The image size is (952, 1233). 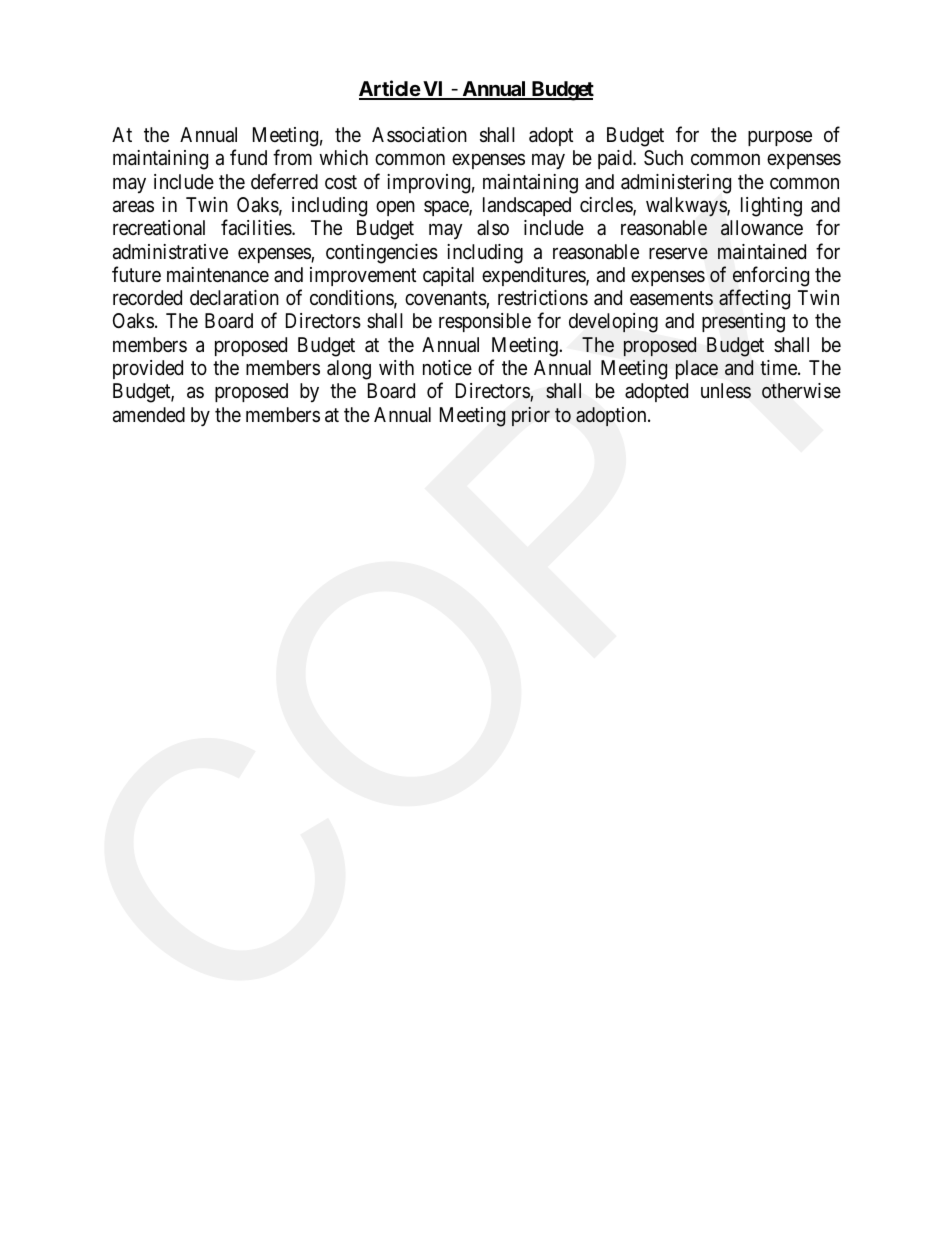 What do you see at coordinates (771, 276) in the page?
I see `enforcing` at bounding box center [771, 276].
